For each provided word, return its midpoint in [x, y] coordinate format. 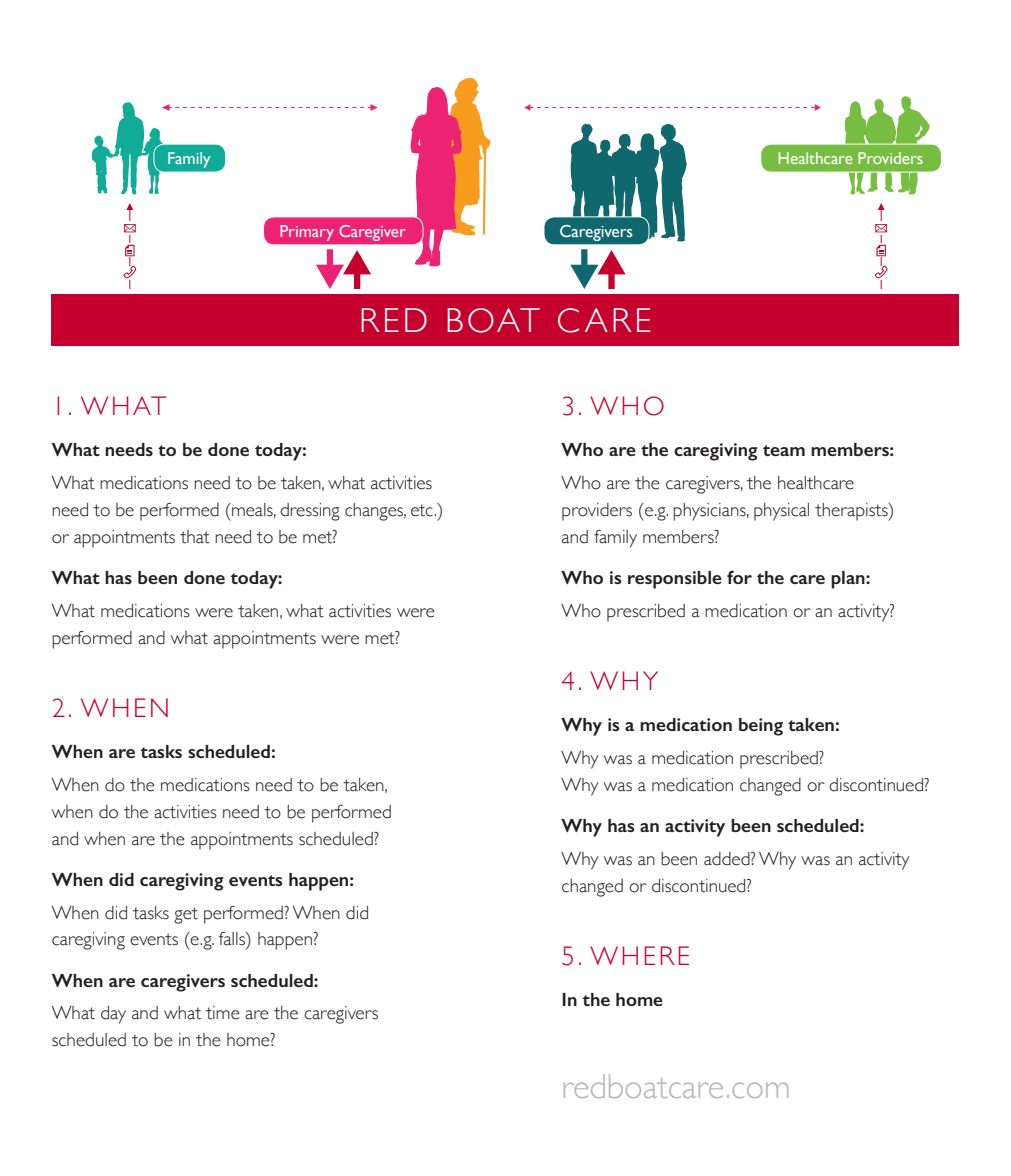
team [784, 450]
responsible [675, 580]
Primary [307, 233]
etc [423, 510]
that [195, 537]
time [223, 1013]
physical [781, 512]
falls [233, 939]
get [186, 915]
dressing [310, 512]
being [761, 727]
